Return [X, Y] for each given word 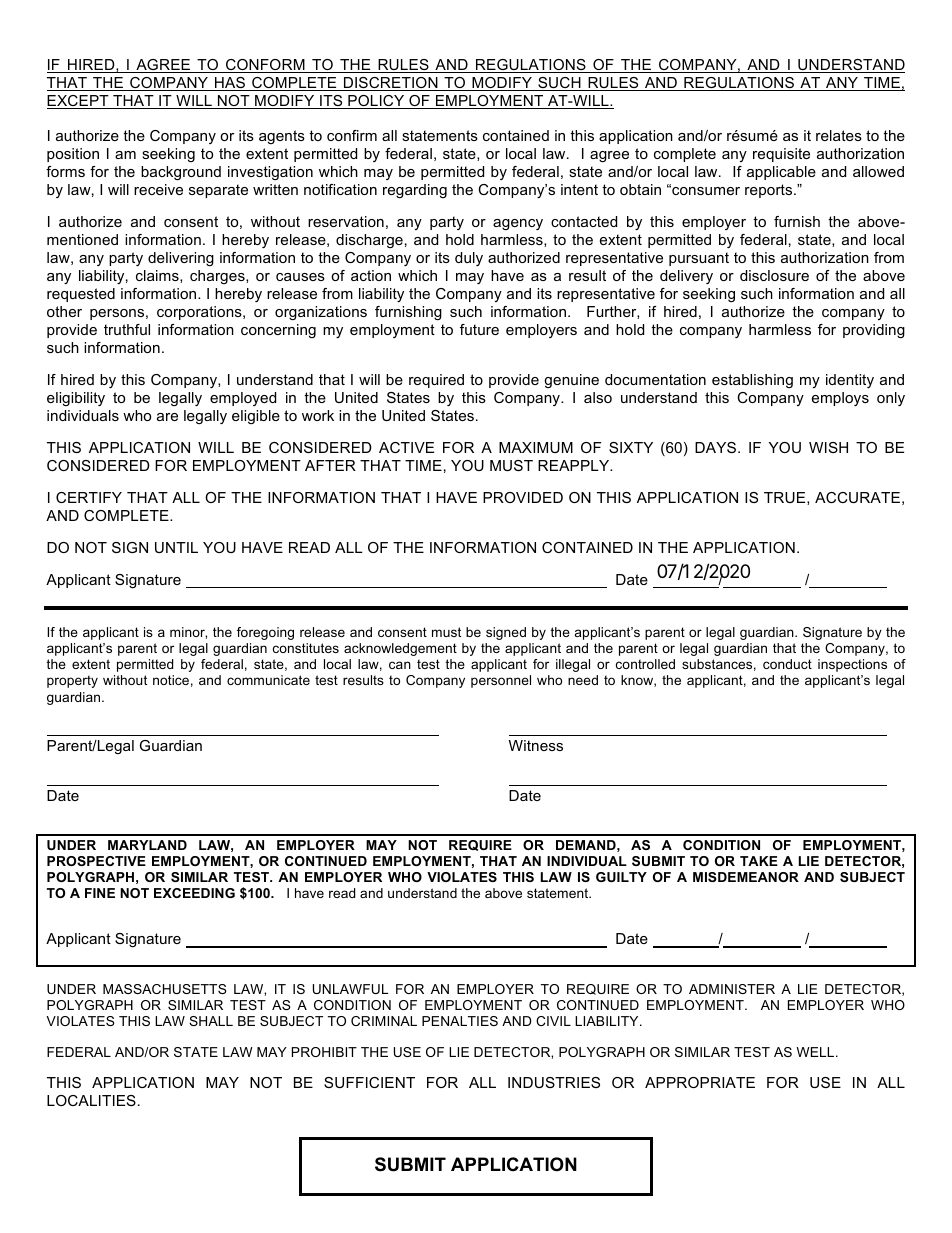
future [479, 329]
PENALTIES [460, 1021]
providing [874, 331]
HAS [230, 84]
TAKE [759, 861]
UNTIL [176, 547]
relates [839, 135]
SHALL [211, 1021]
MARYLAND [147, 845]
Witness [536, 745]
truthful [127, 329]
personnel [501, 681]
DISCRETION [391, 84]
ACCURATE [857, 497]
